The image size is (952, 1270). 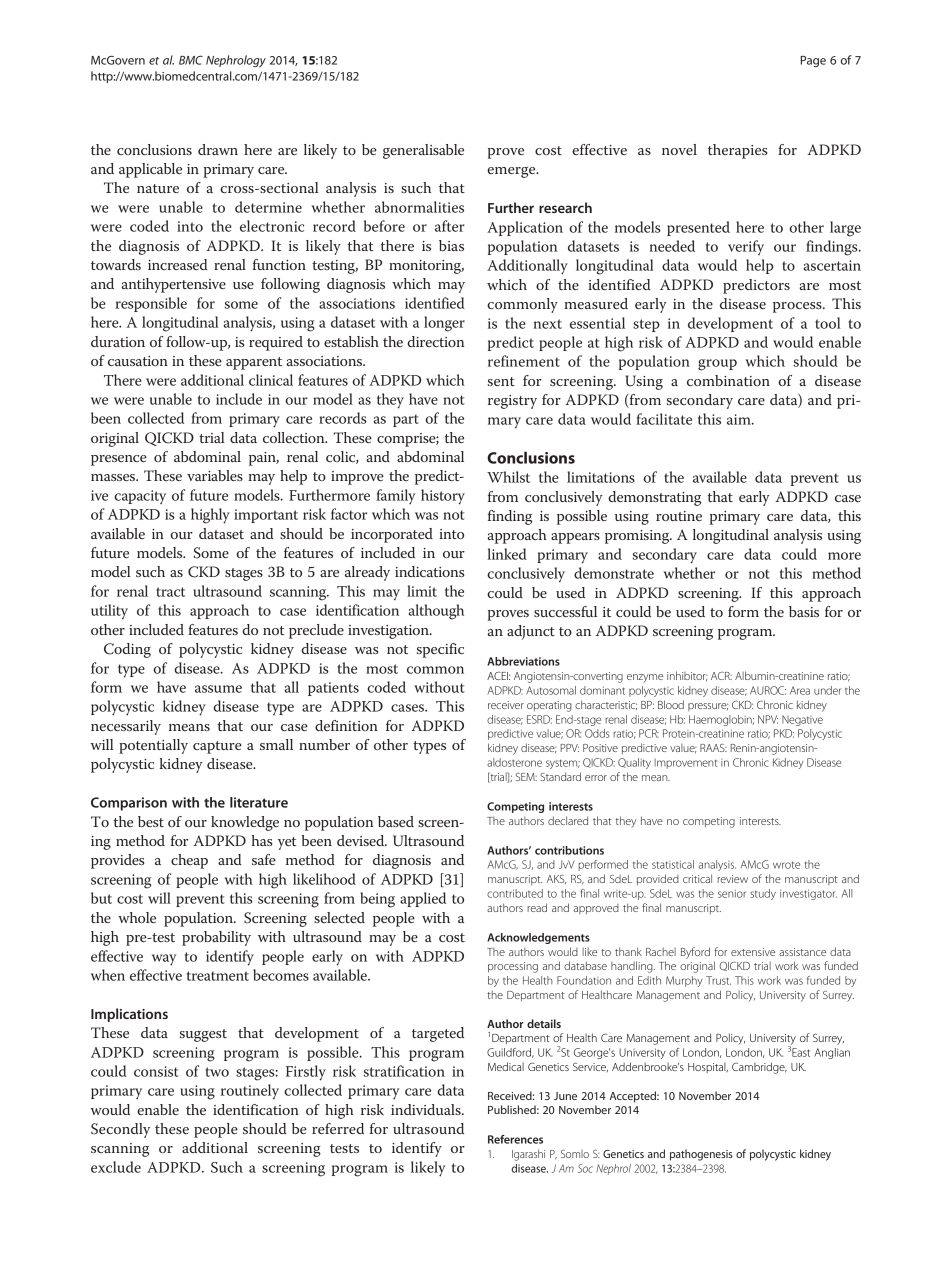 What do you see at coordinates (740, 419) in the page?
I see `aim` at bounding box center [740, 419].
